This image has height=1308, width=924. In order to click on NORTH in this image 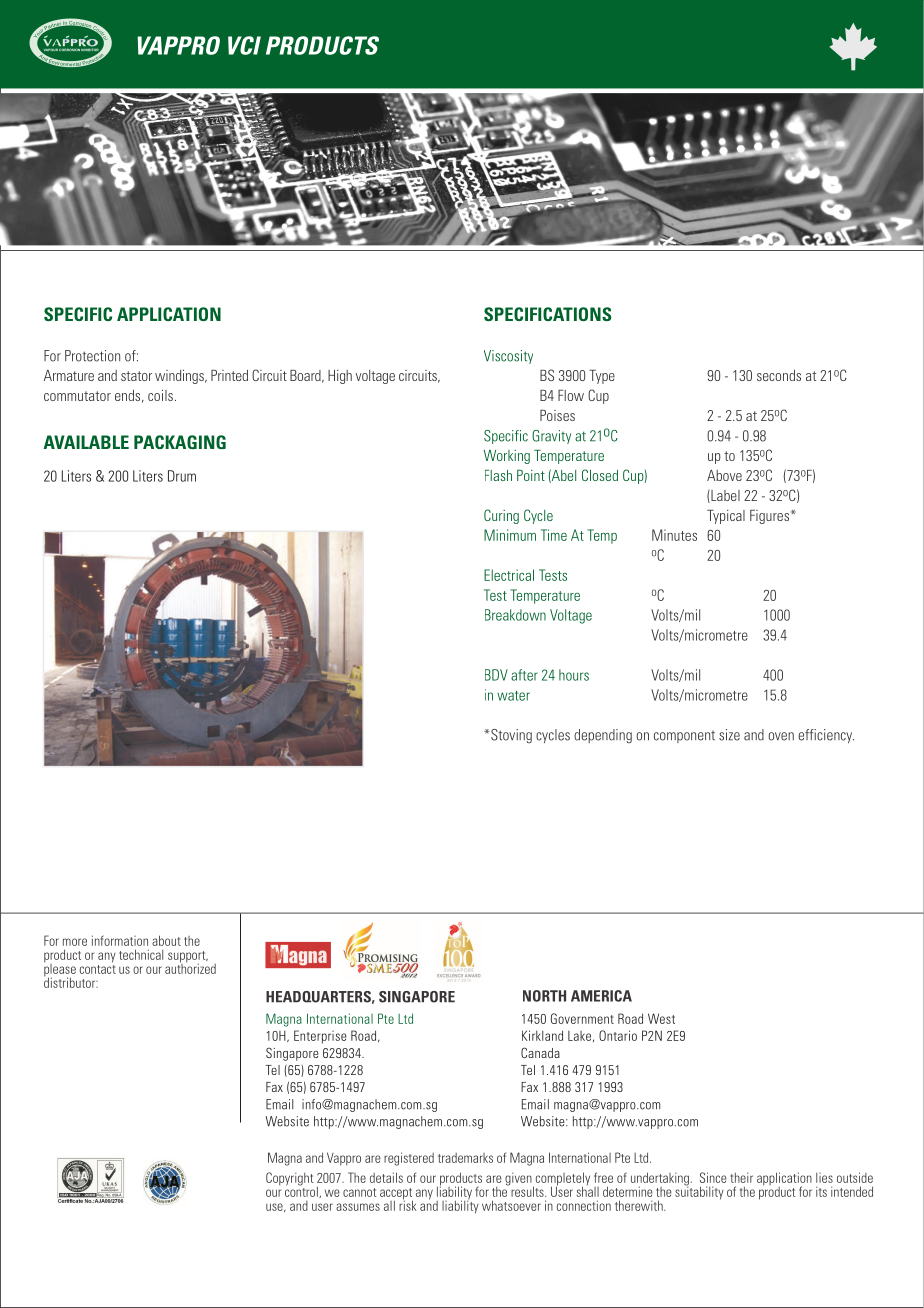, I will do `click(544, 996)`.
